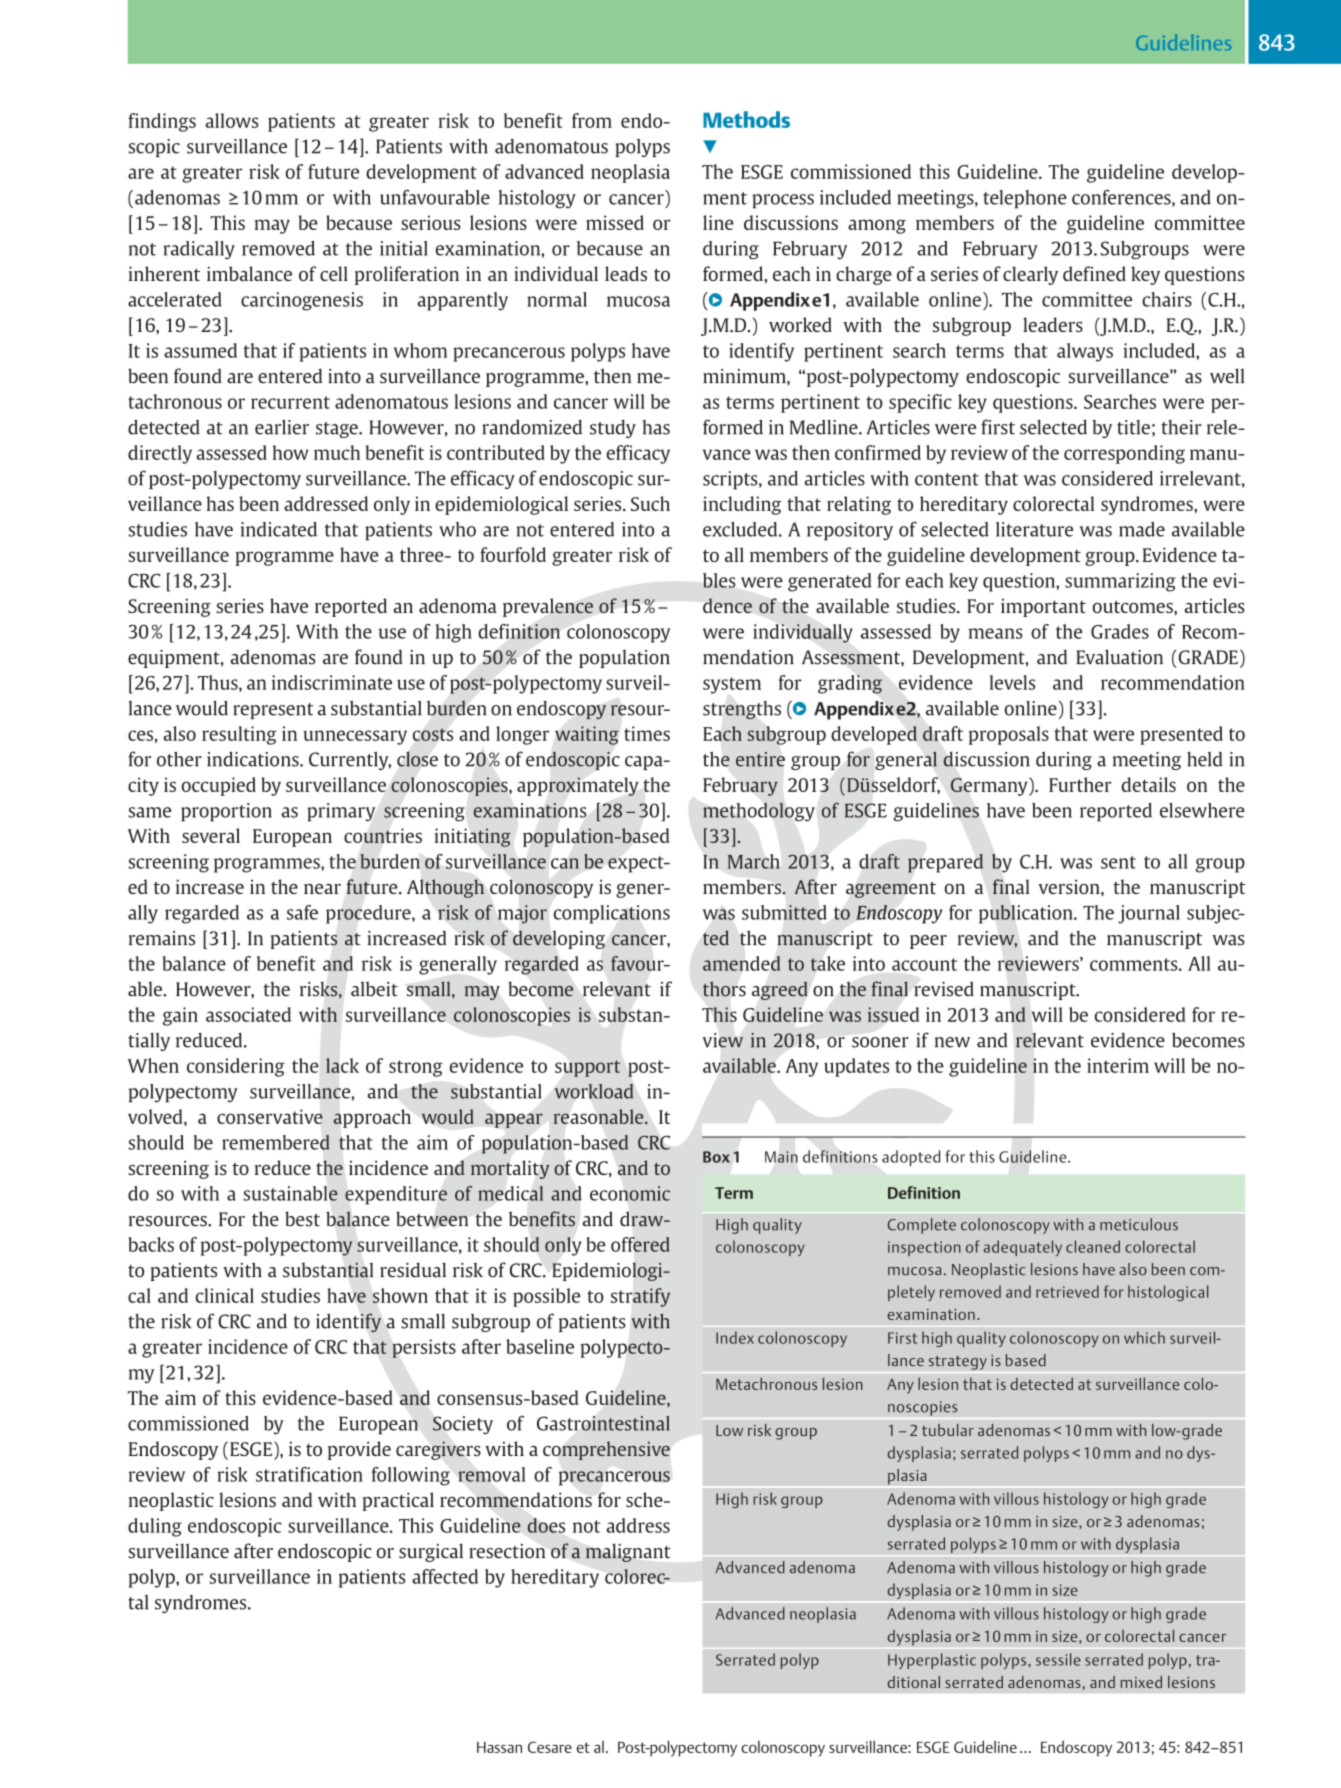 The height and width of the screenshot is (1788, 1341). Describe the element at coordinates (499, 1747) in the screenshot. I see `Hassan` at that location.
